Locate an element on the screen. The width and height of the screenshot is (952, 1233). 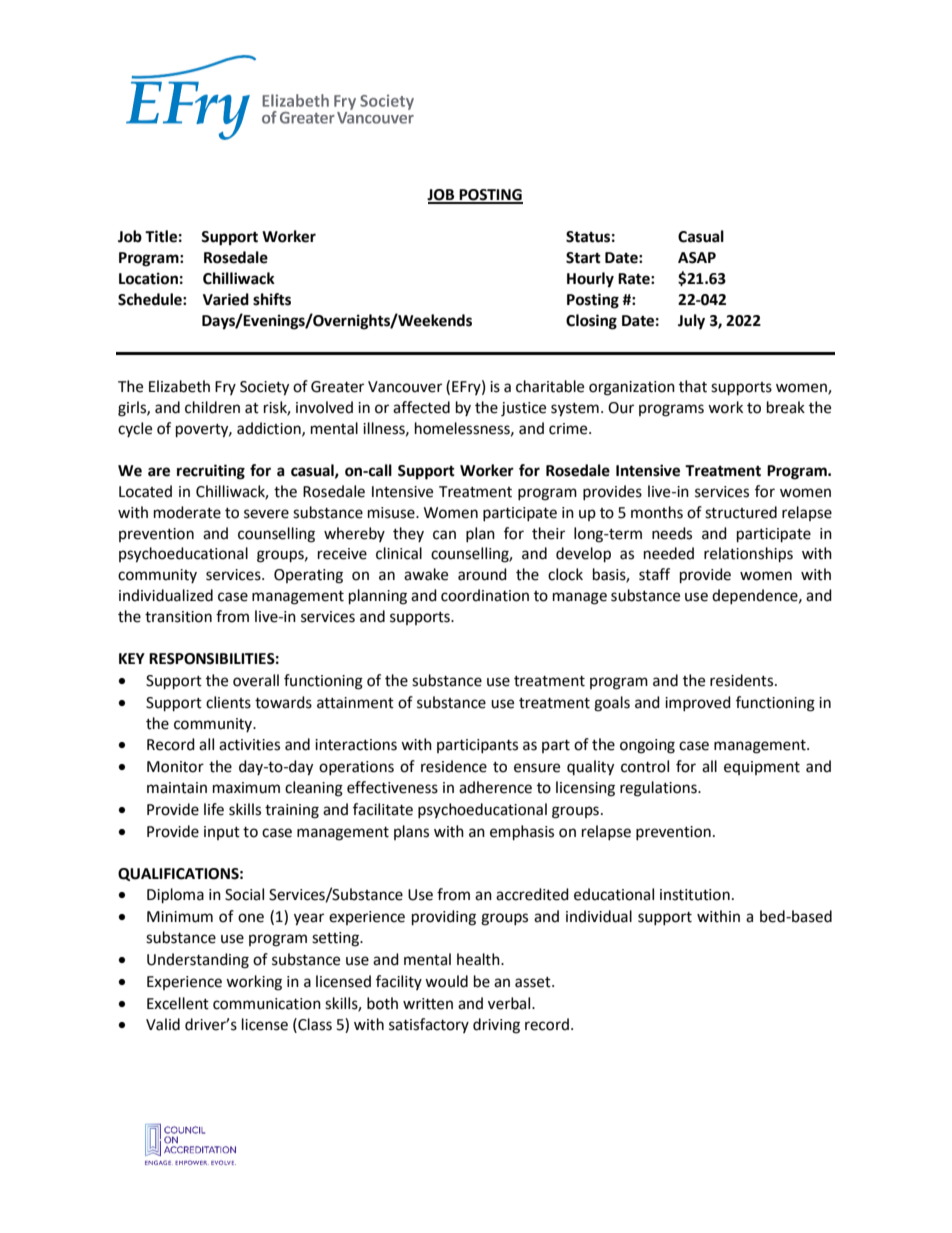
severe is located at coordinates (266, 514).
